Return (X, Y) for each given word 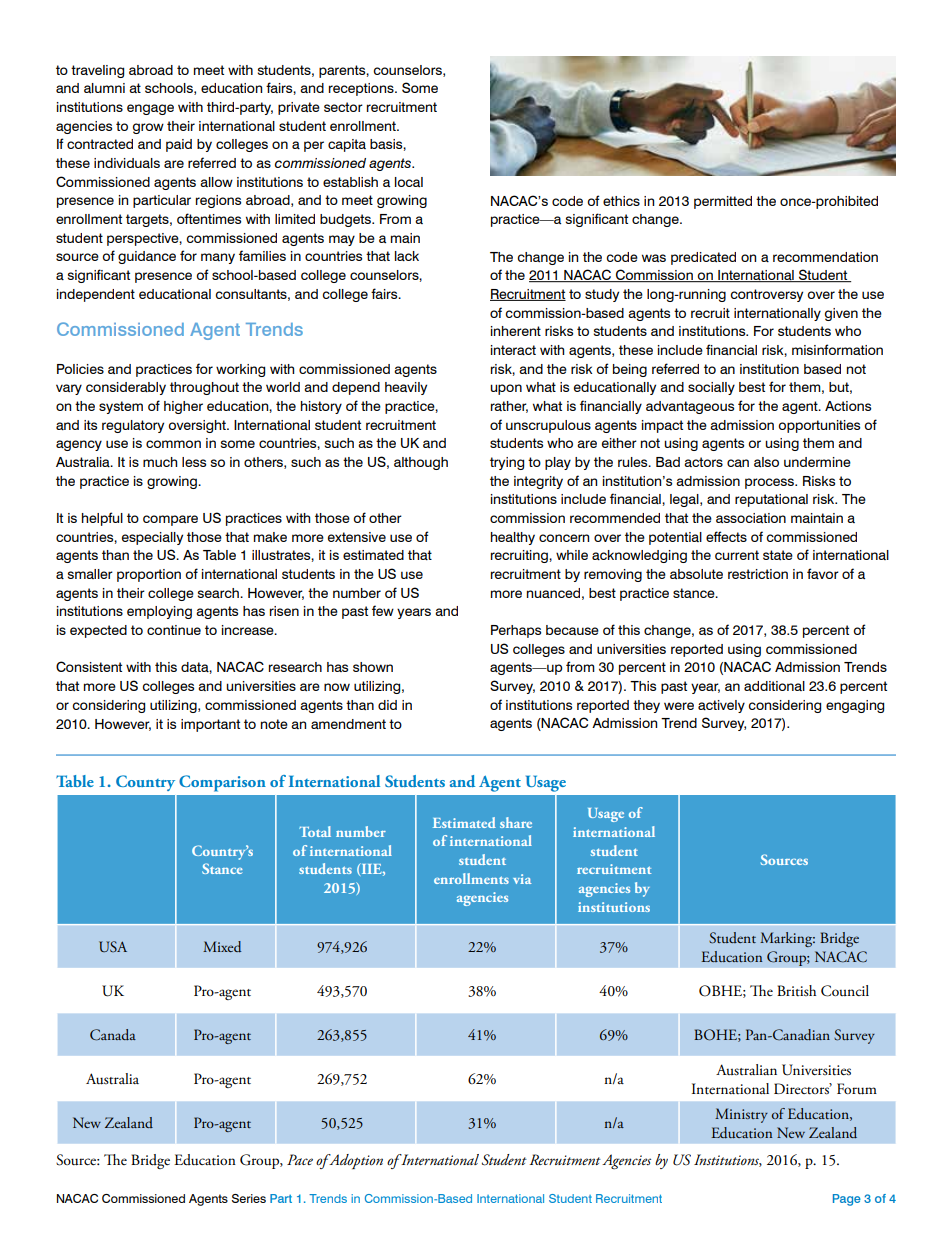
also (766, 462)
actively (721, 706)
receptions (362, 89)
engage (150, 109)
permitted (723, 202)
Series (249, 1198)
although (421, 463)
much (160, 462)
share (516, 822)
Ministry (741, 1115)
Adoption (355, 1161)
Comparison (222, 783)
